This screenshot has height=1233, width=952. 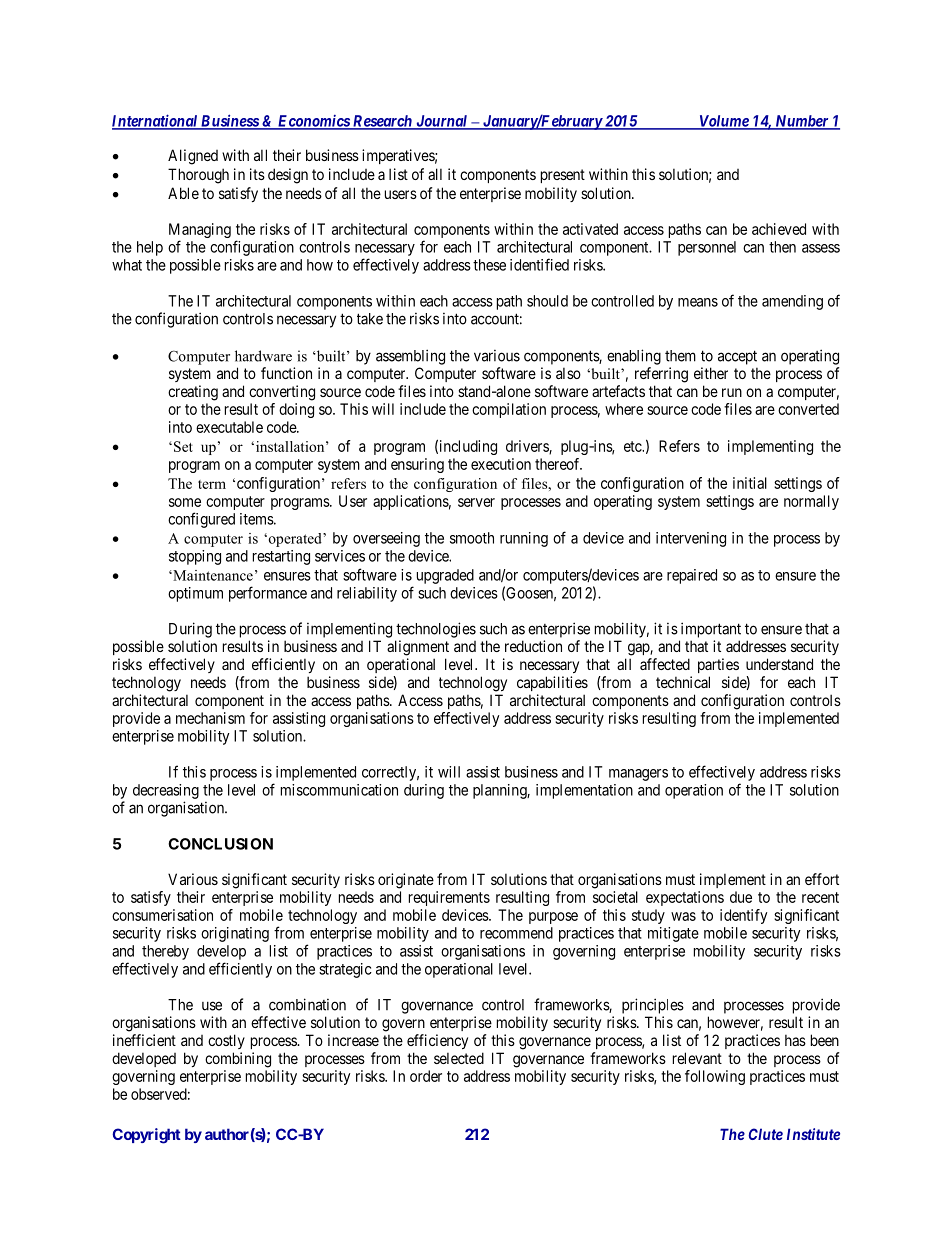 What do you see at coordinates (436, 630) in the screenshot?
I see `technologies` at bounding box center [436, 630].
